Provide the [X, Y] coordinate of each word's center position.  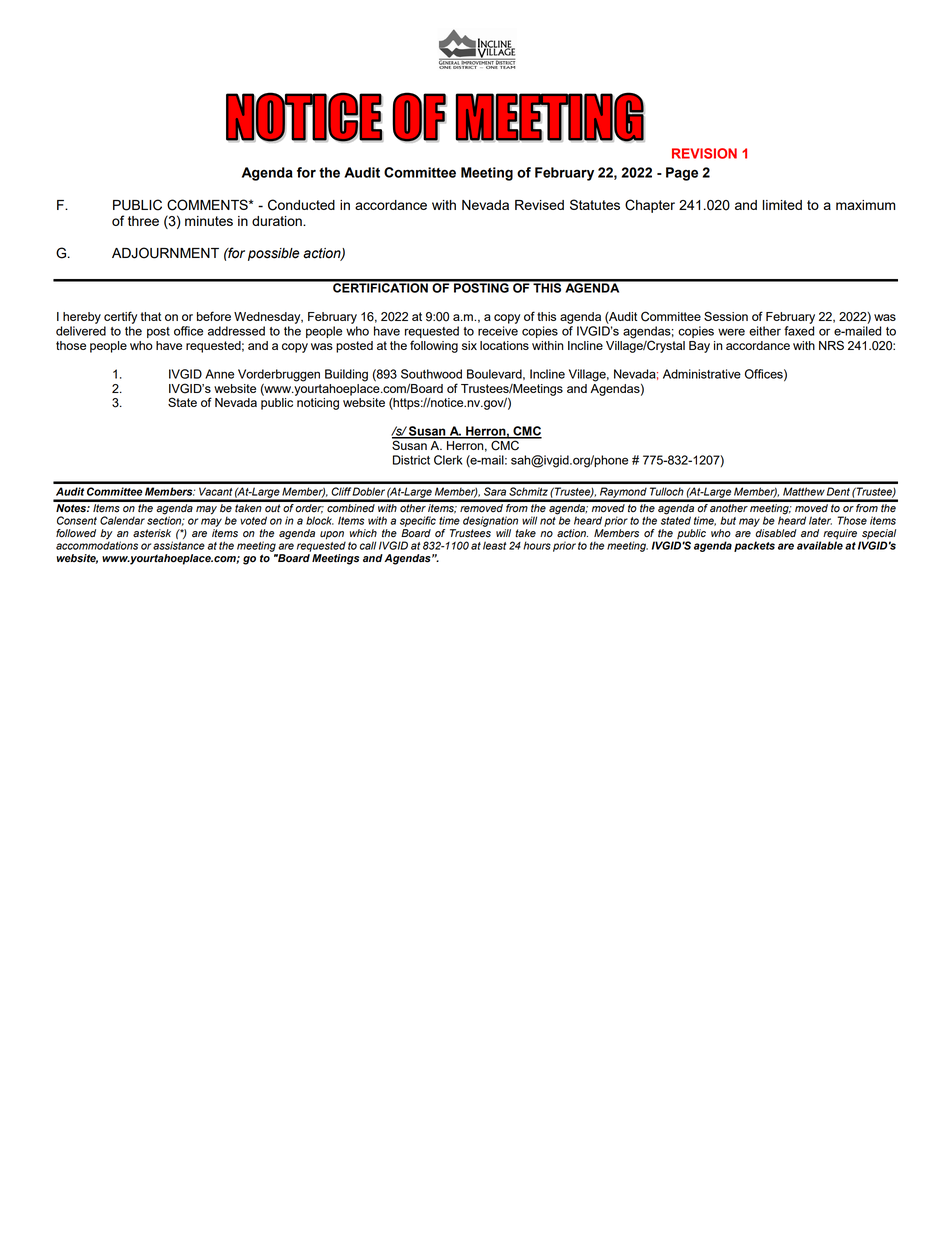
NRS [831, 345]
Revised [539, 205]
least [494, 545]
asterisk [152, 533]
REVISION [704, 153]
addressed [236, 331]
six [469, 345]
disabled [776, 533]
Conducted [301, 205]
